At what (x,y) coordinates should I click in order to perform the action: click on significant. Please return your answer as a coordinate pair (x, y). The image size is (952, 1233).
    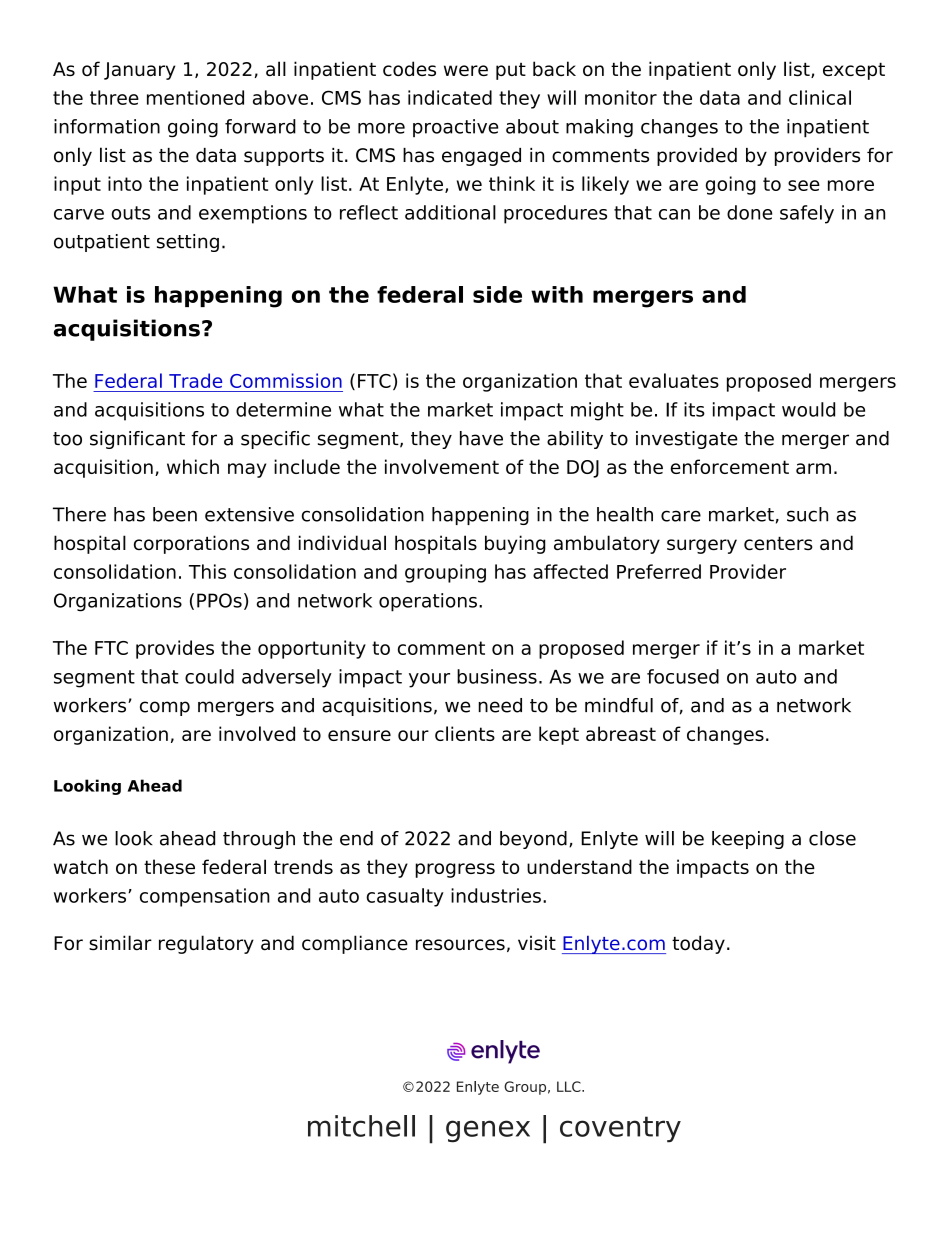
    Looking at the image, I should click on (137, 440).
